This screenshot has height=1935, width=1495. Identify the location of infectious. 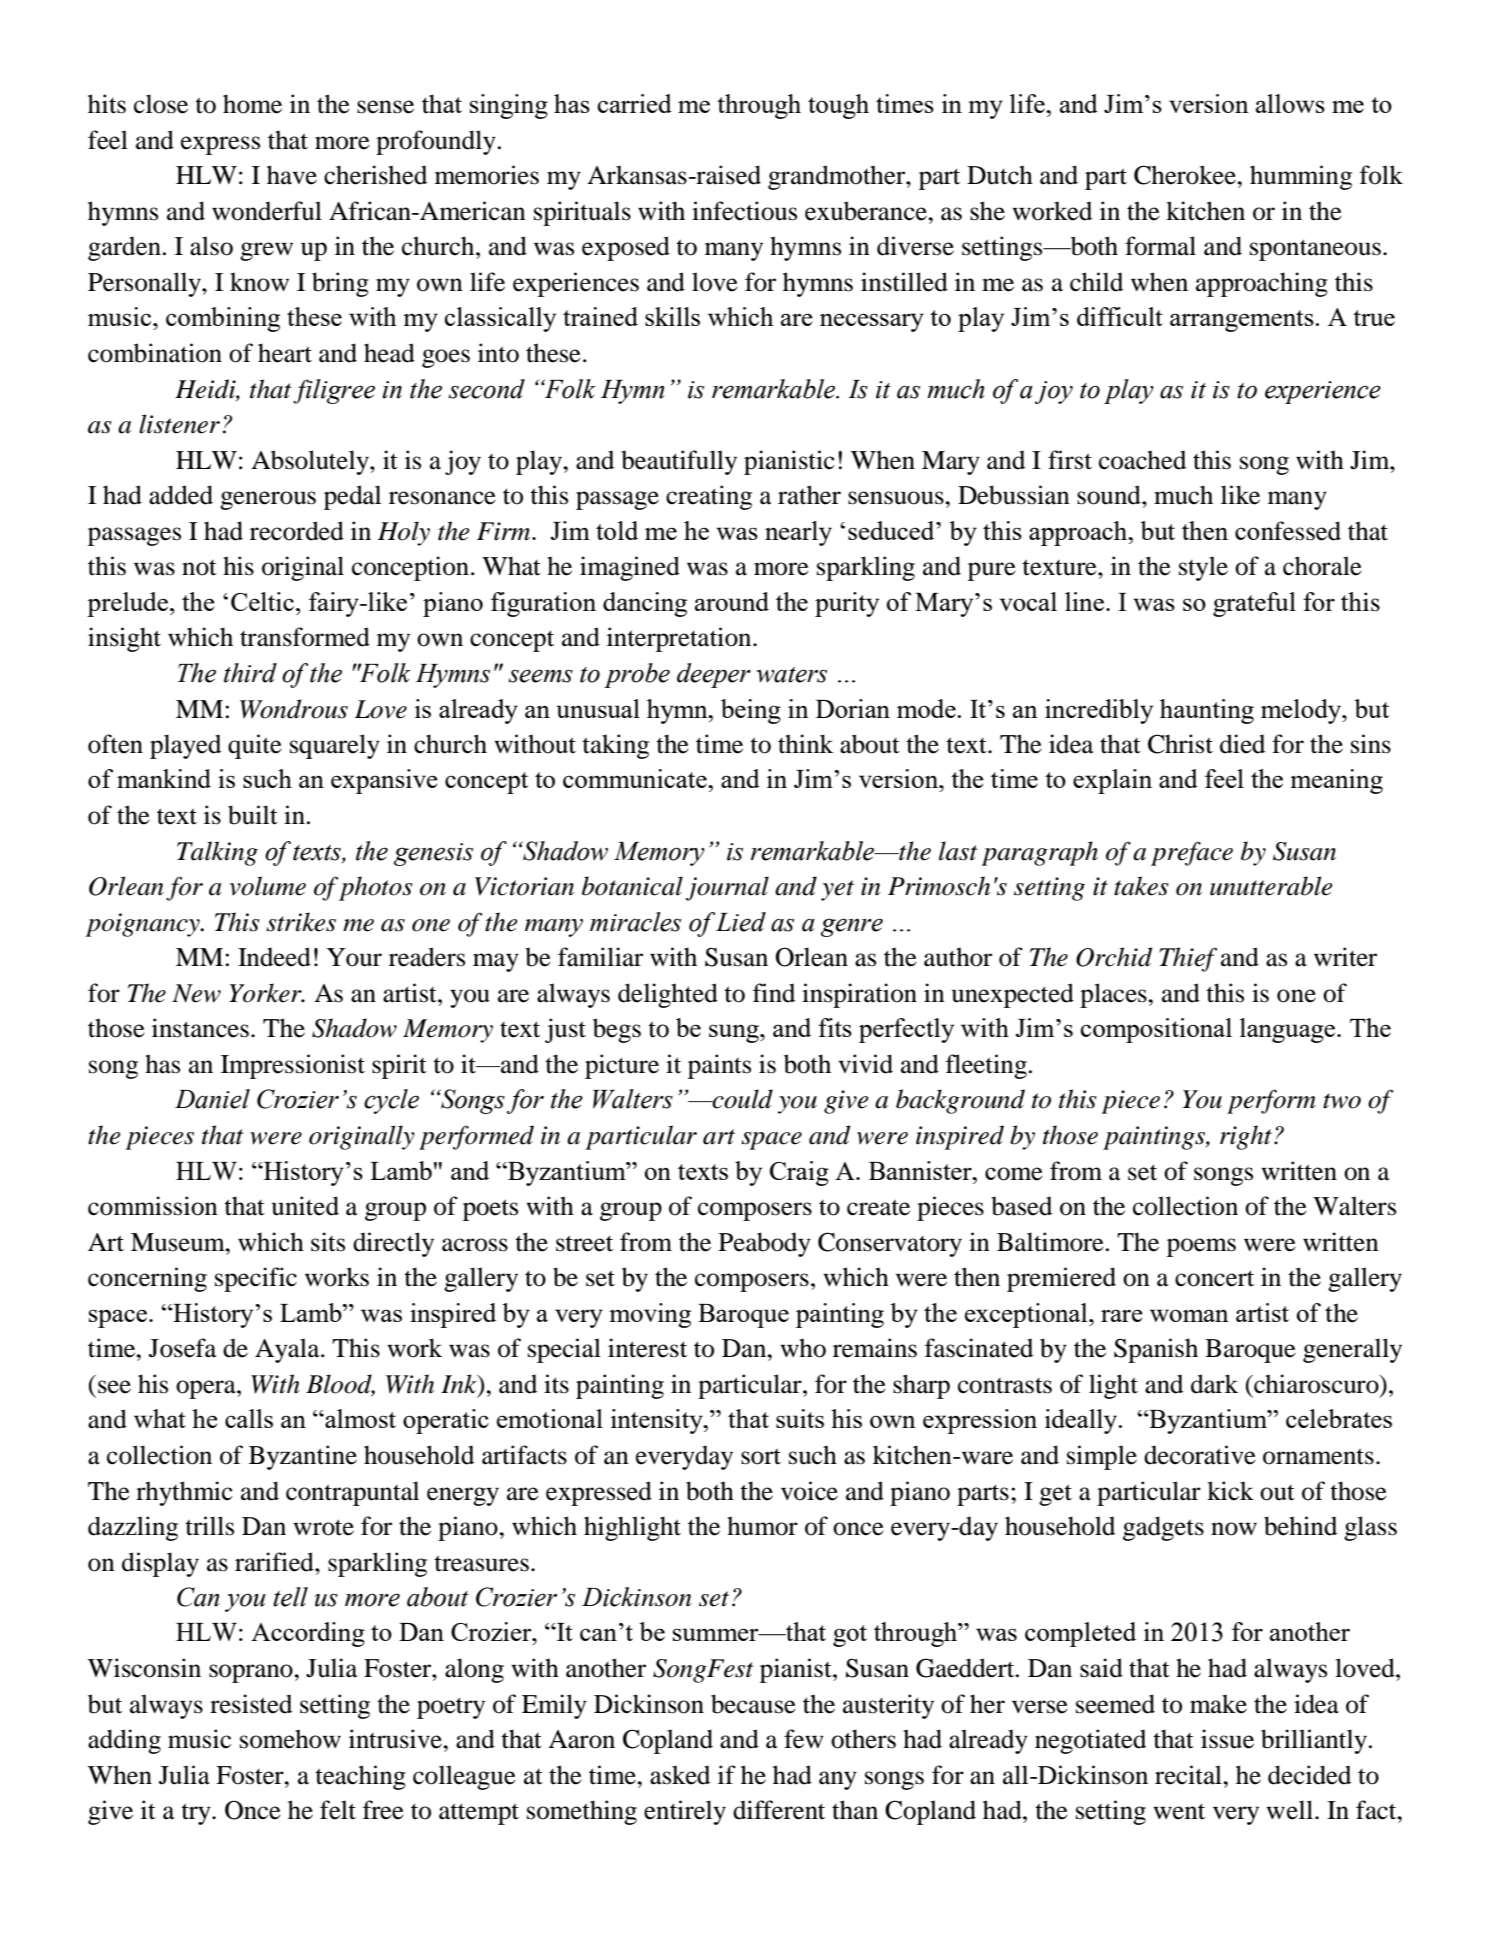
(744, 211).
